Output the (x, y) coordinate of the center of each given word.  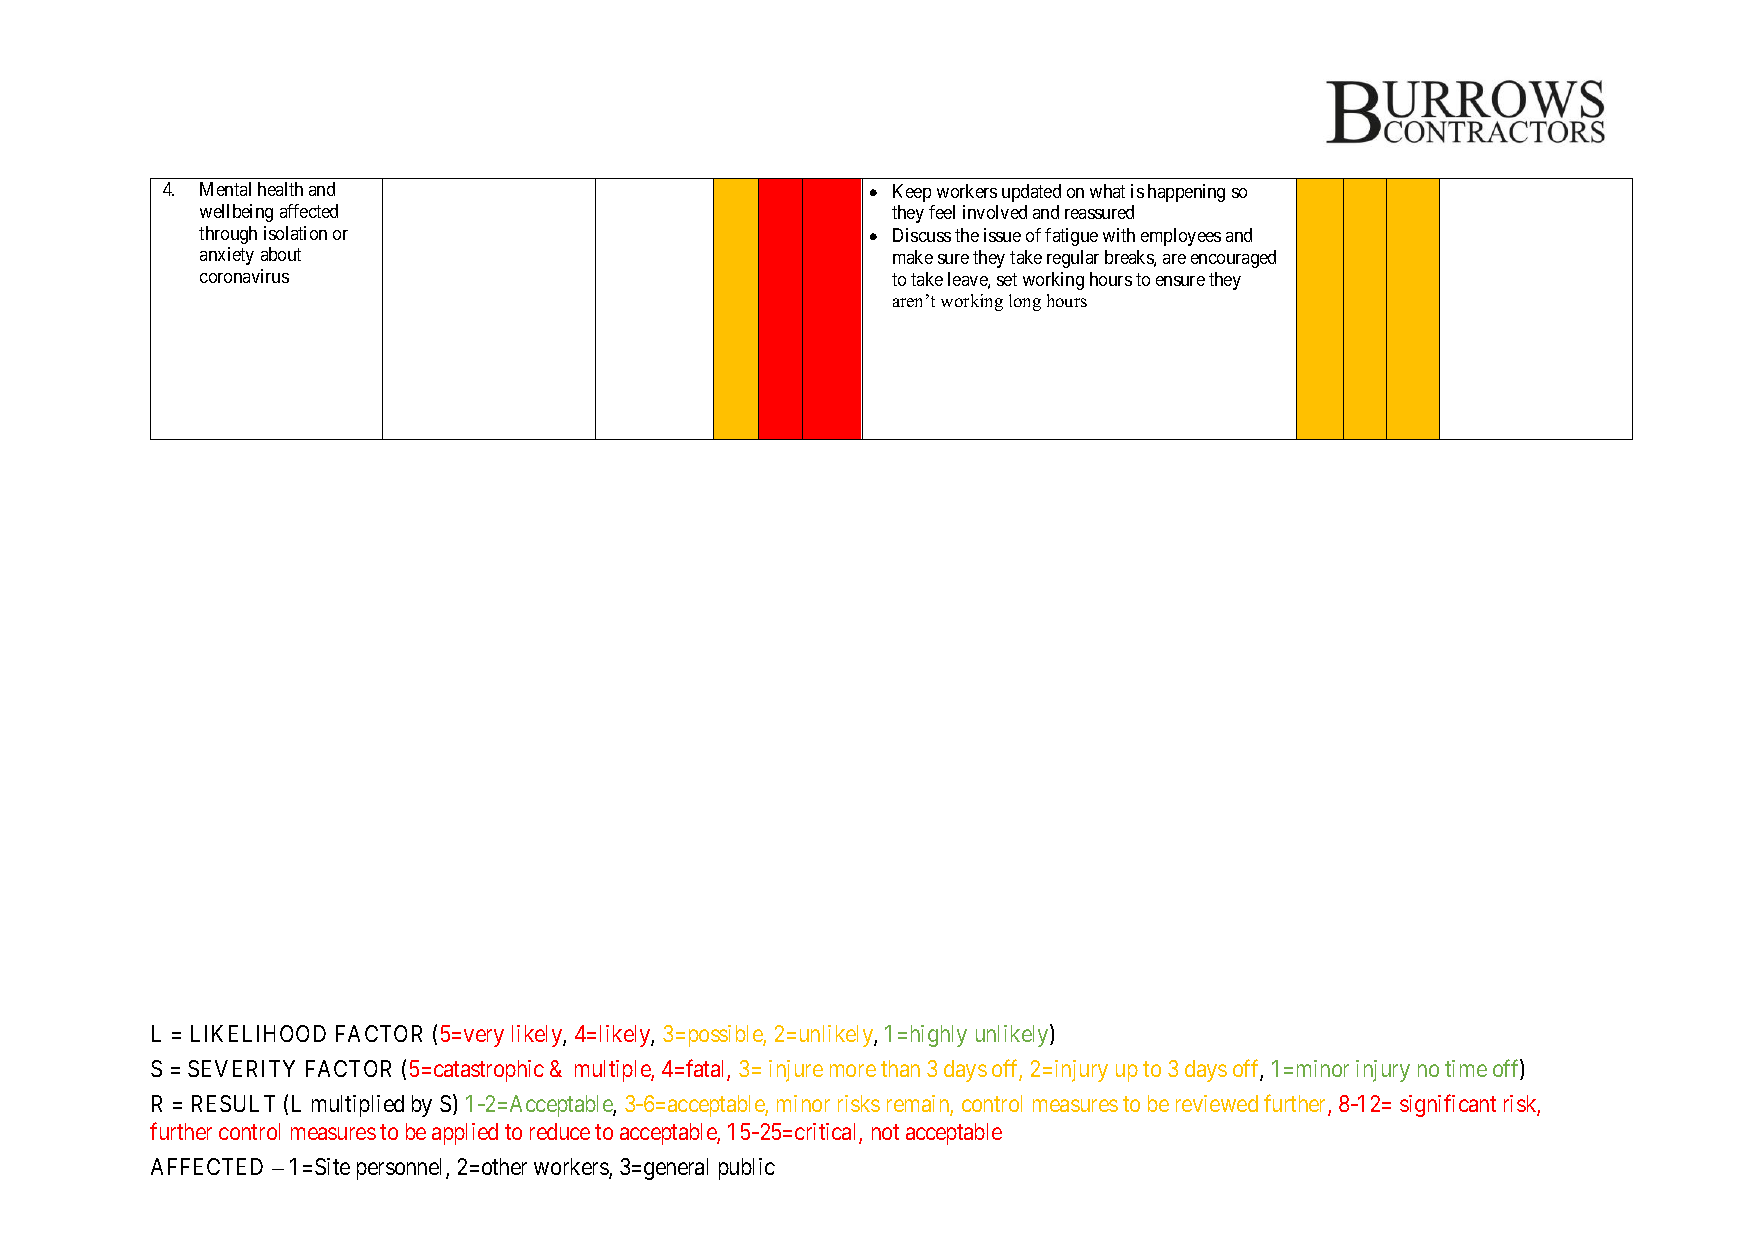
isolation (295, 233)
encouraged (1233, 259)
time (1466, 1068)
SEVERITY (241, 1068)
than (900, 1068)
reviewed (1217, 1103)
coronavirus (244, 276)
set (1007, 279)
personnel (402, 1169)
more (853, 1070)
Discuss (922, 235)
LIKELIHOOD (258, 1033)
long (1025, 302)
